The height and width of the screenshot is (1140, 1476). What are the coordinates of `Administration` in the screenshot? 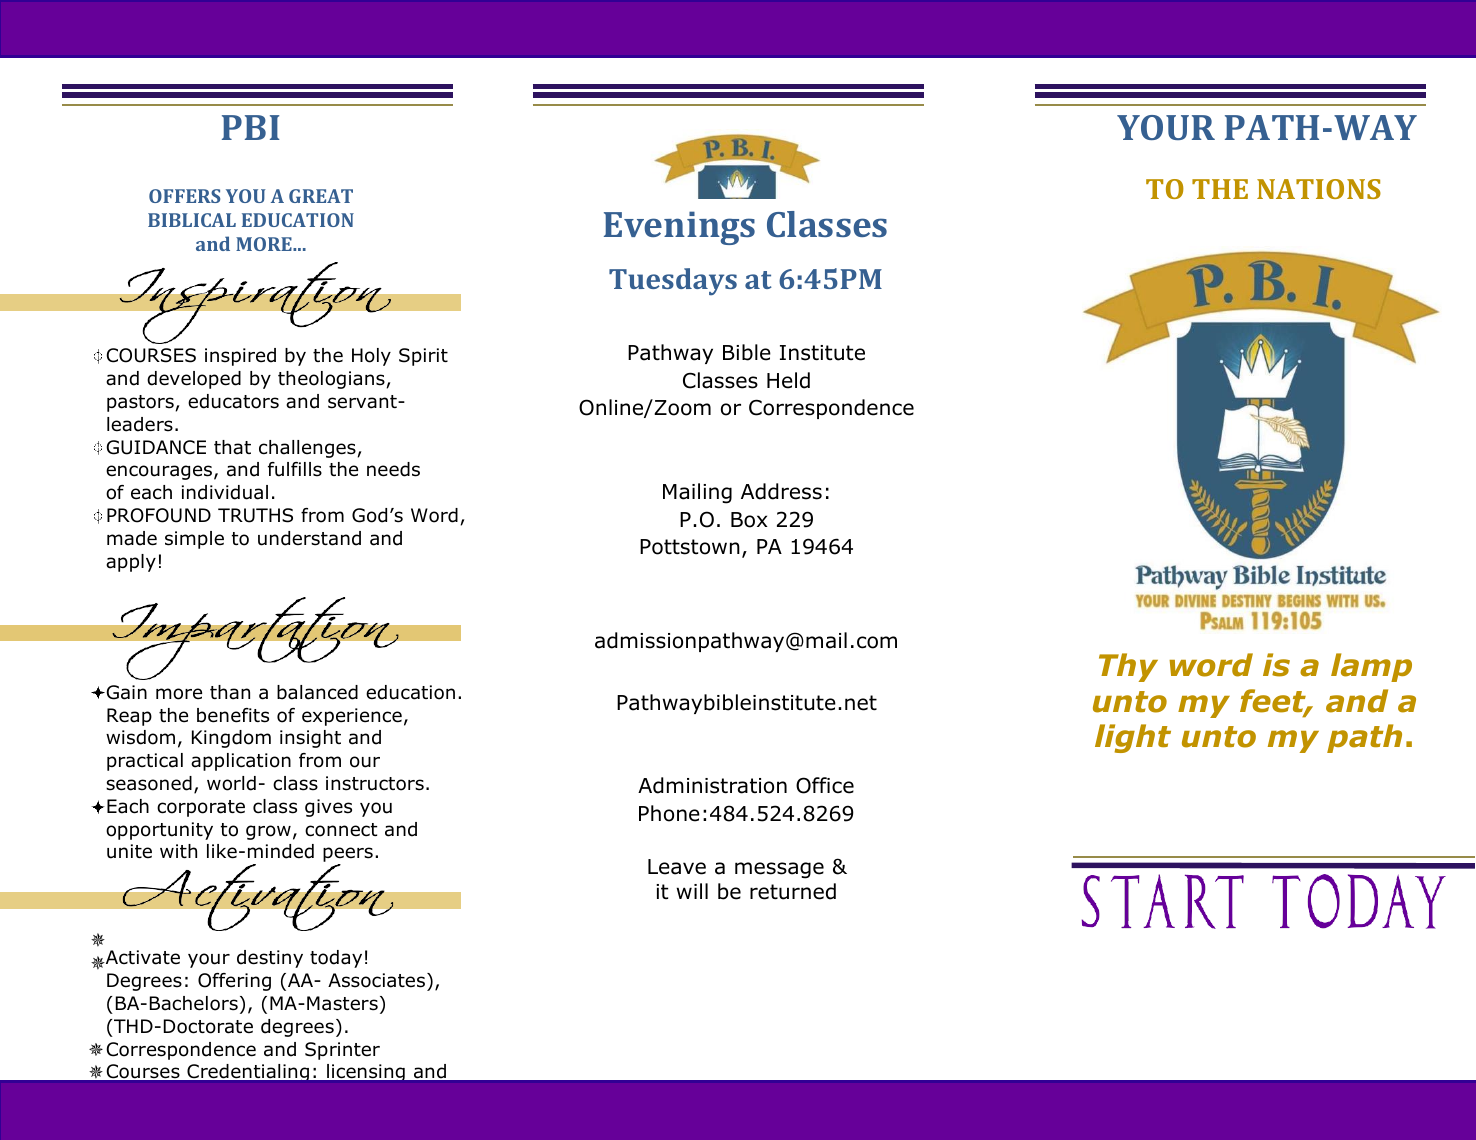 It's located at (712, 785).
